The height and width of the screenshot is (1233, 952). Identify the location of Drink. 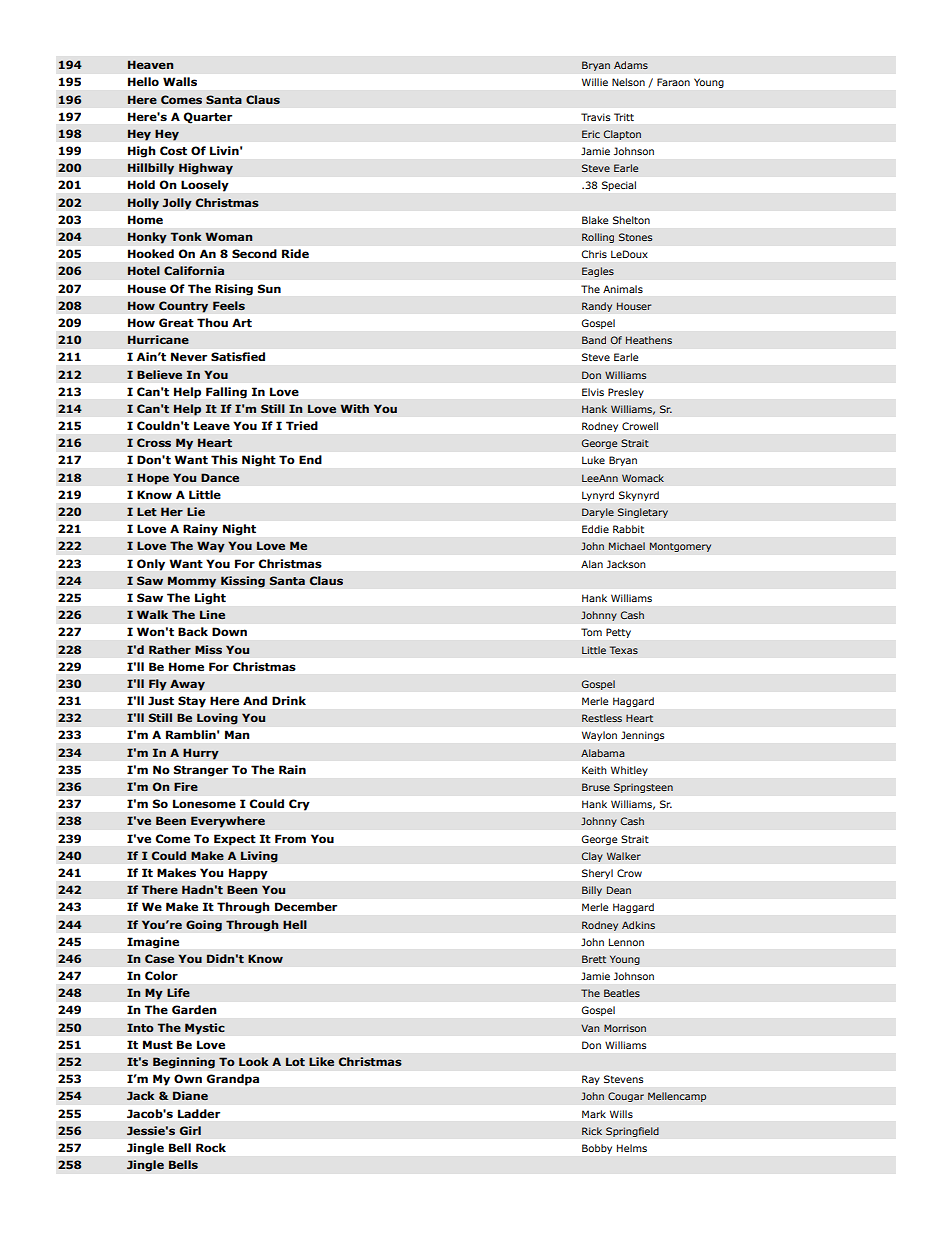
(289, 700).
